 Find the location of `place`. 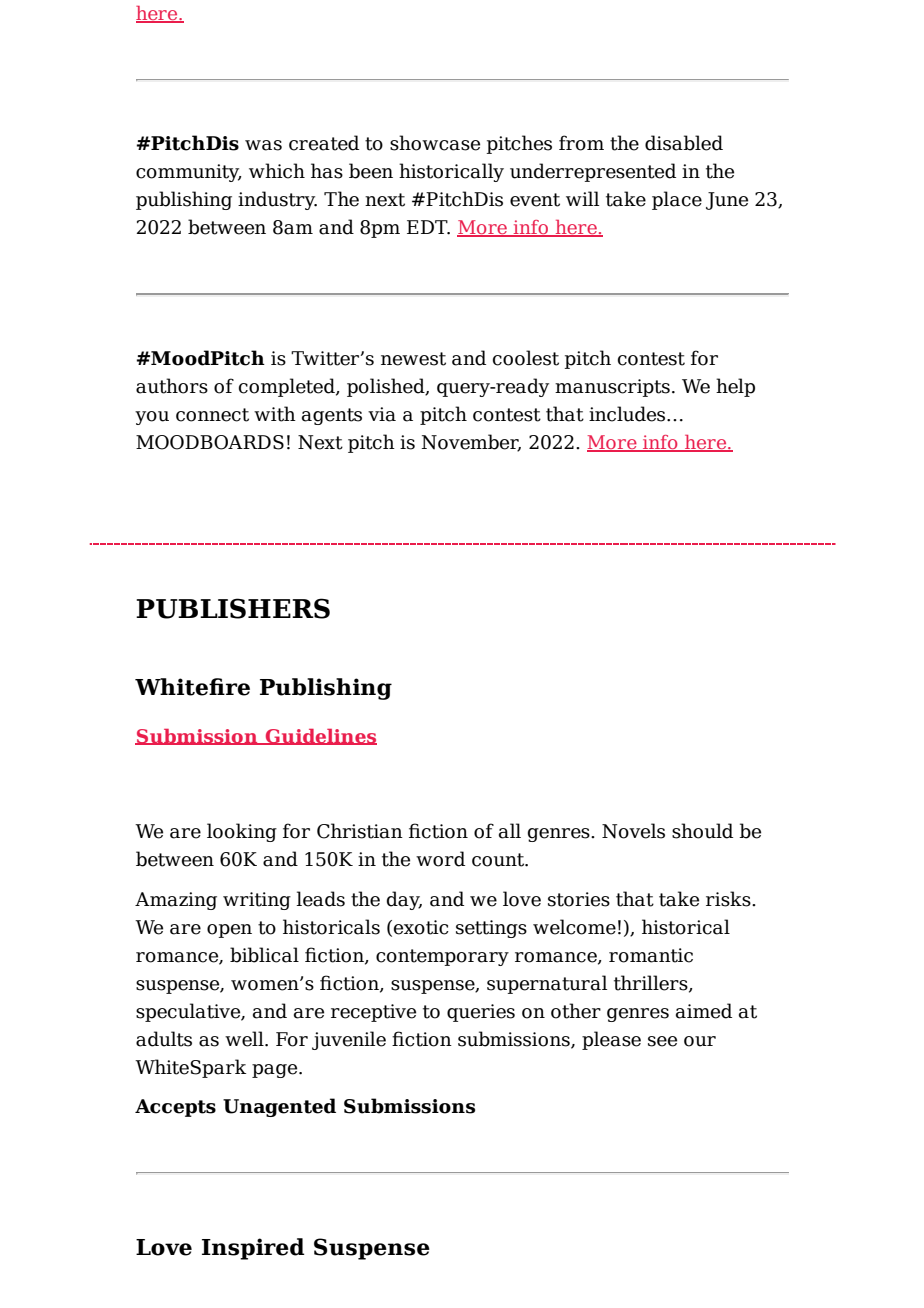

place is located at coordinates (677, 200).
